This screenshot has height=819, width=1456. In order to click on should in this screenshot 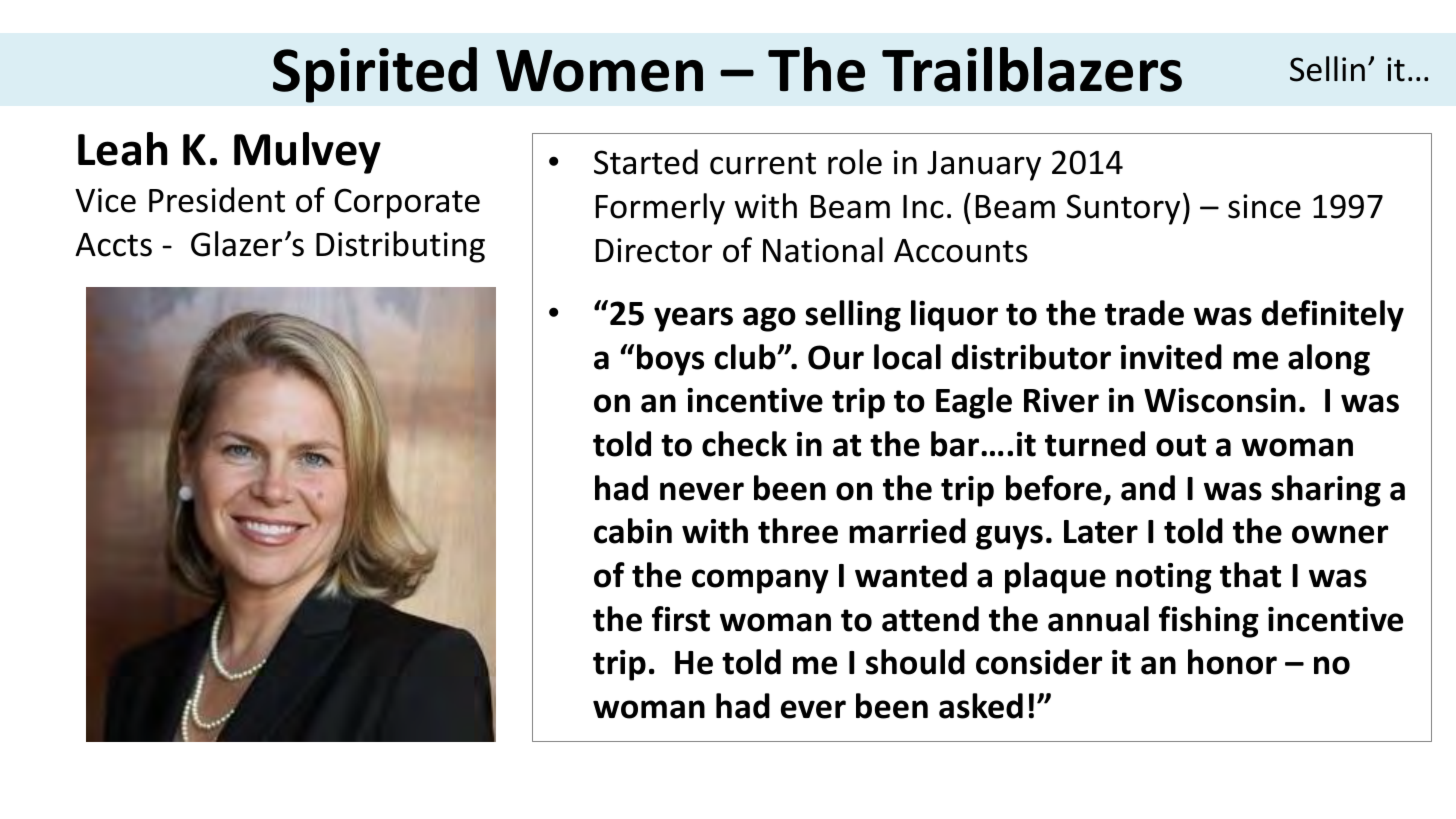, I will do `click(915, 662)`.
